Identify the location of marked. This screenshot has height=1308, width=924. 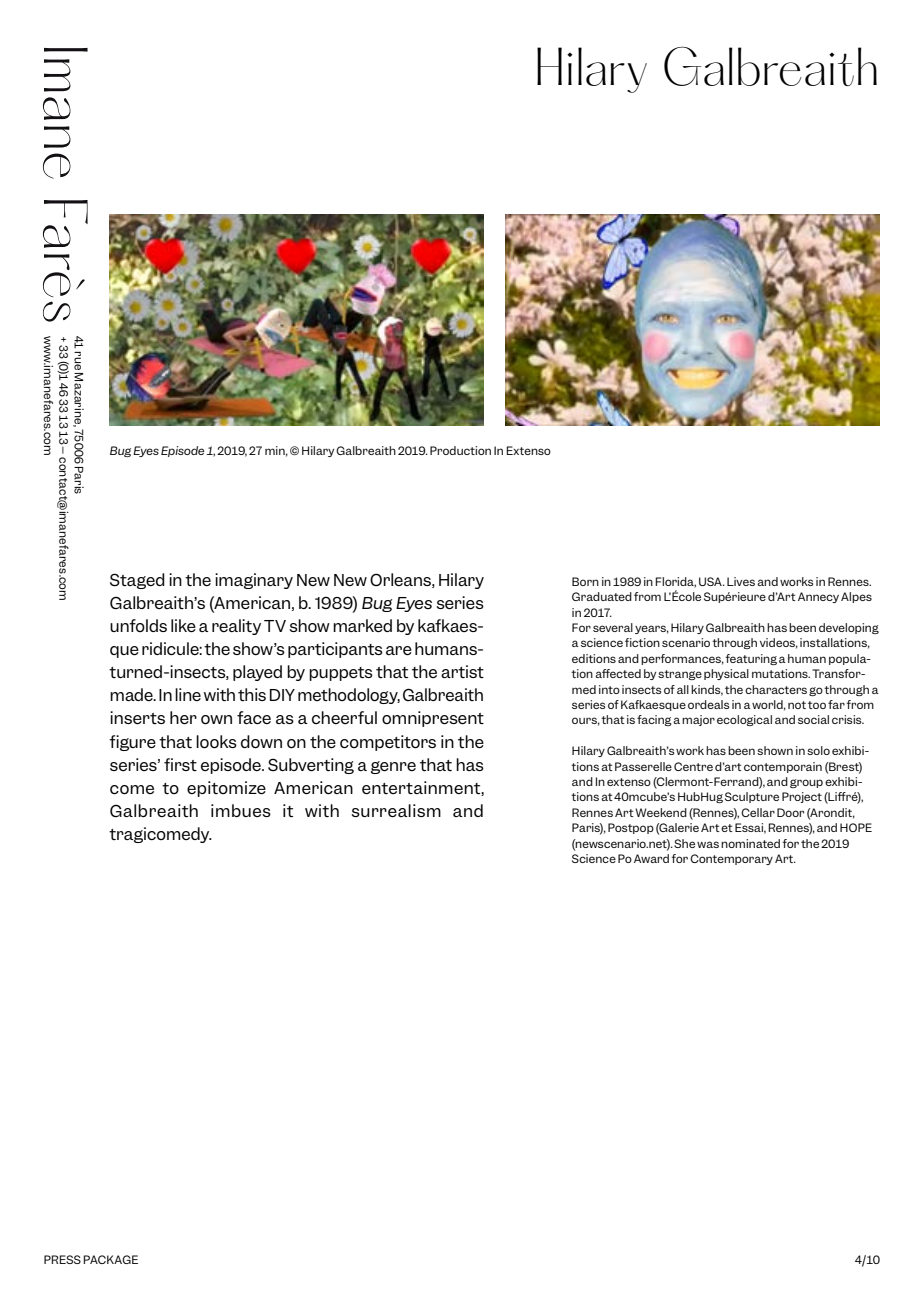
(362, 625).
